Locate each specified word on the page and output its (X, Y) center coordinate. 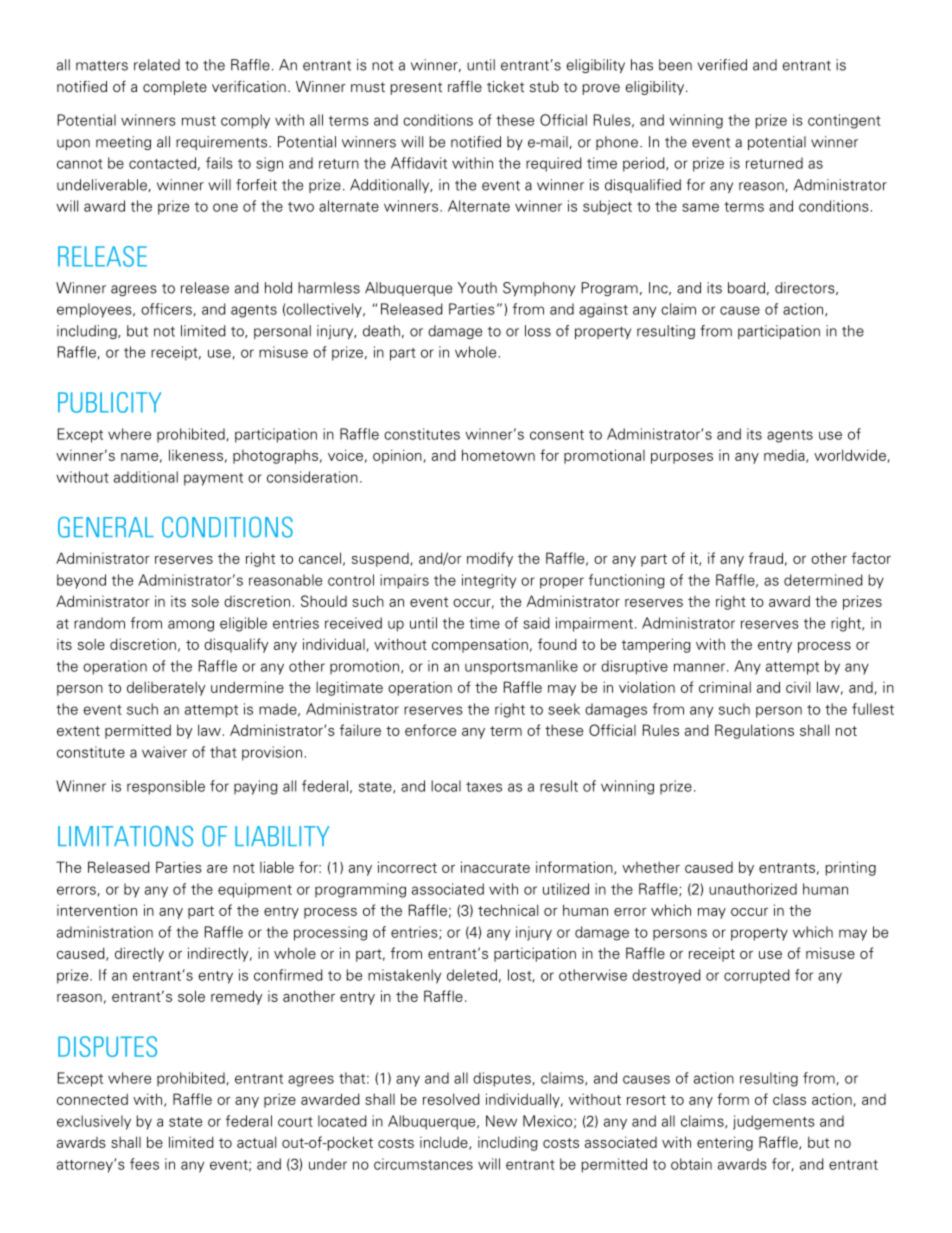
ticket (505, 87)
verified (722, 65)
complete (175, 88)
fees (144, 1164)
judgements (774, 1122)
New (501, 1121)
